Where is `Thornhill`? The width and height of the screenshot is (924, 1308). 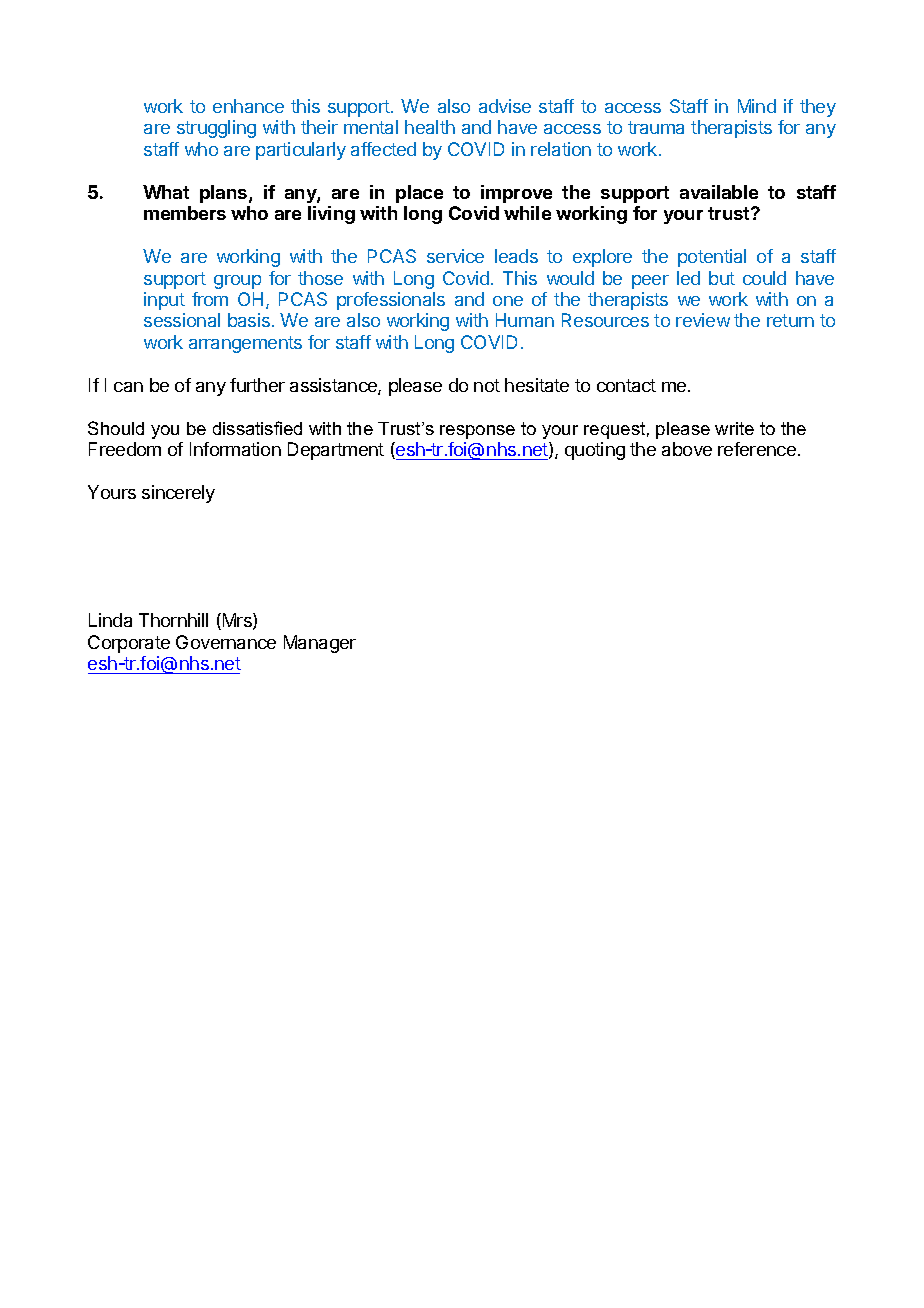
Thornhill is located at coordinates (173, 620).
